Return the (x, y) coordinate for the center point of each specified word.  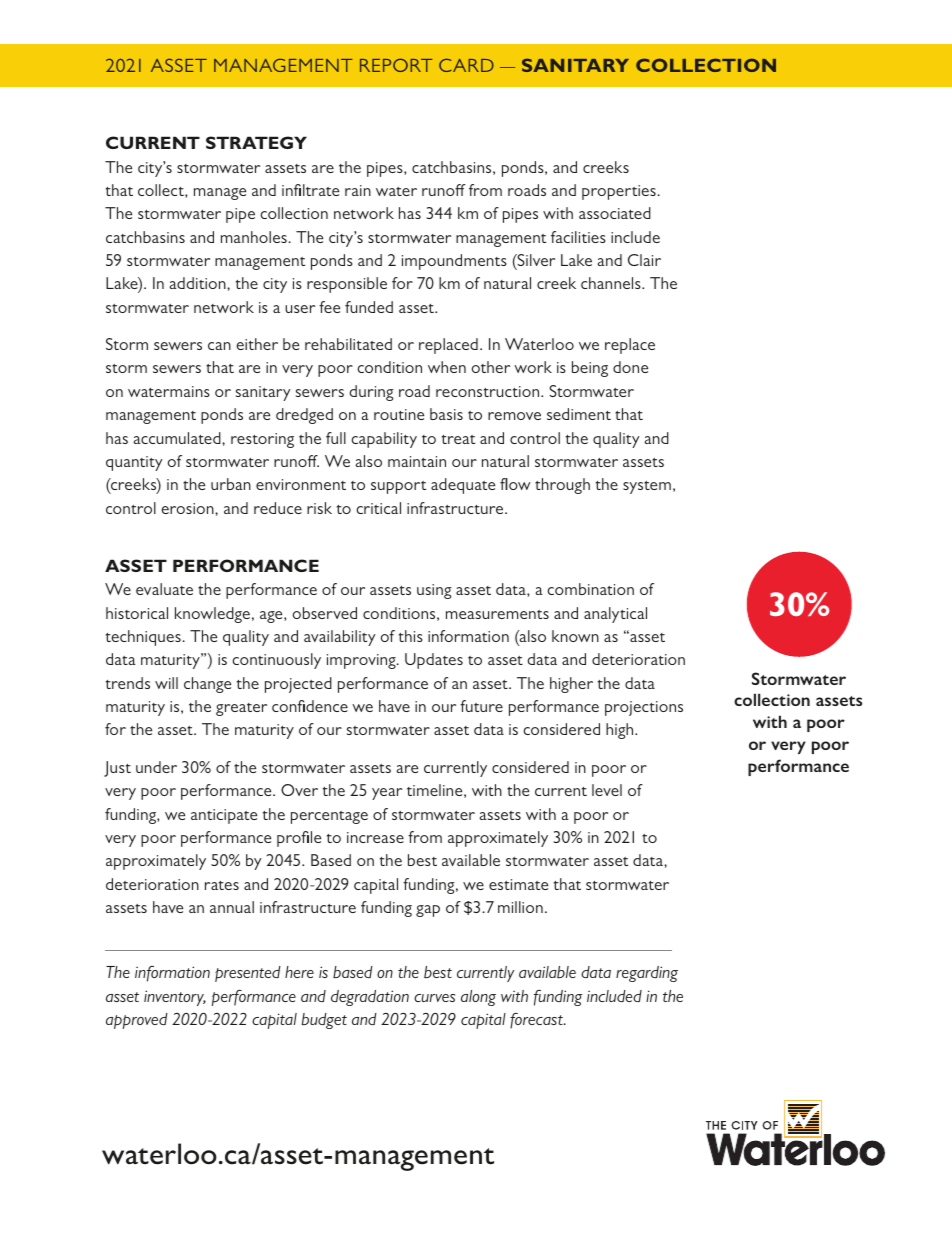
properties (620, 192)
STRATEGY (256, 142)
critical (379, 508)
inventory (175, 998)
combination (591, 589)
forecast (537, 1021)
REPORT (396, 65)
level (607, 790)
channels (612, 283)
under (156, 767)
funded (369, 307)
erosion (189, 508)
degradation (370, 998)
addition (199, 283)
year (387, 794)
